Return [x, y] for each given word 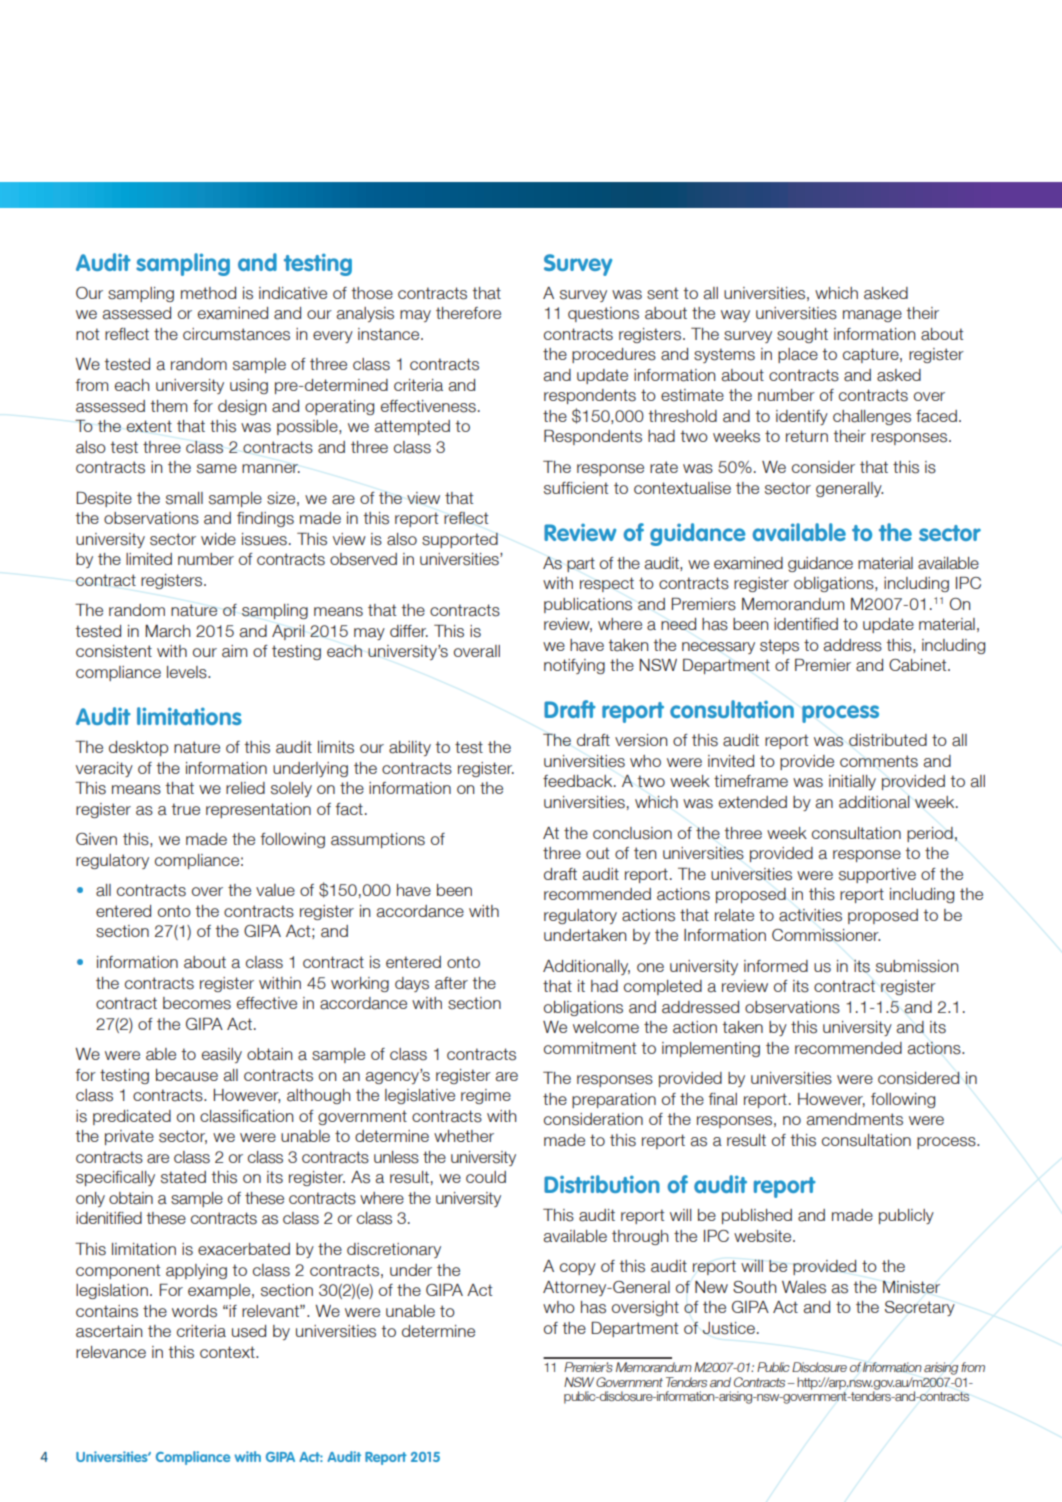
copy [578, 1269]
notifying [574, 666]
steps [779, 646]
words [194, 1311]
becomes [197, 1003]
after [451, 983]
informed [776, 966]
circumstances [236, 334]
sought [802, 335]
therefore [468, 313]
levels [188, 672]
